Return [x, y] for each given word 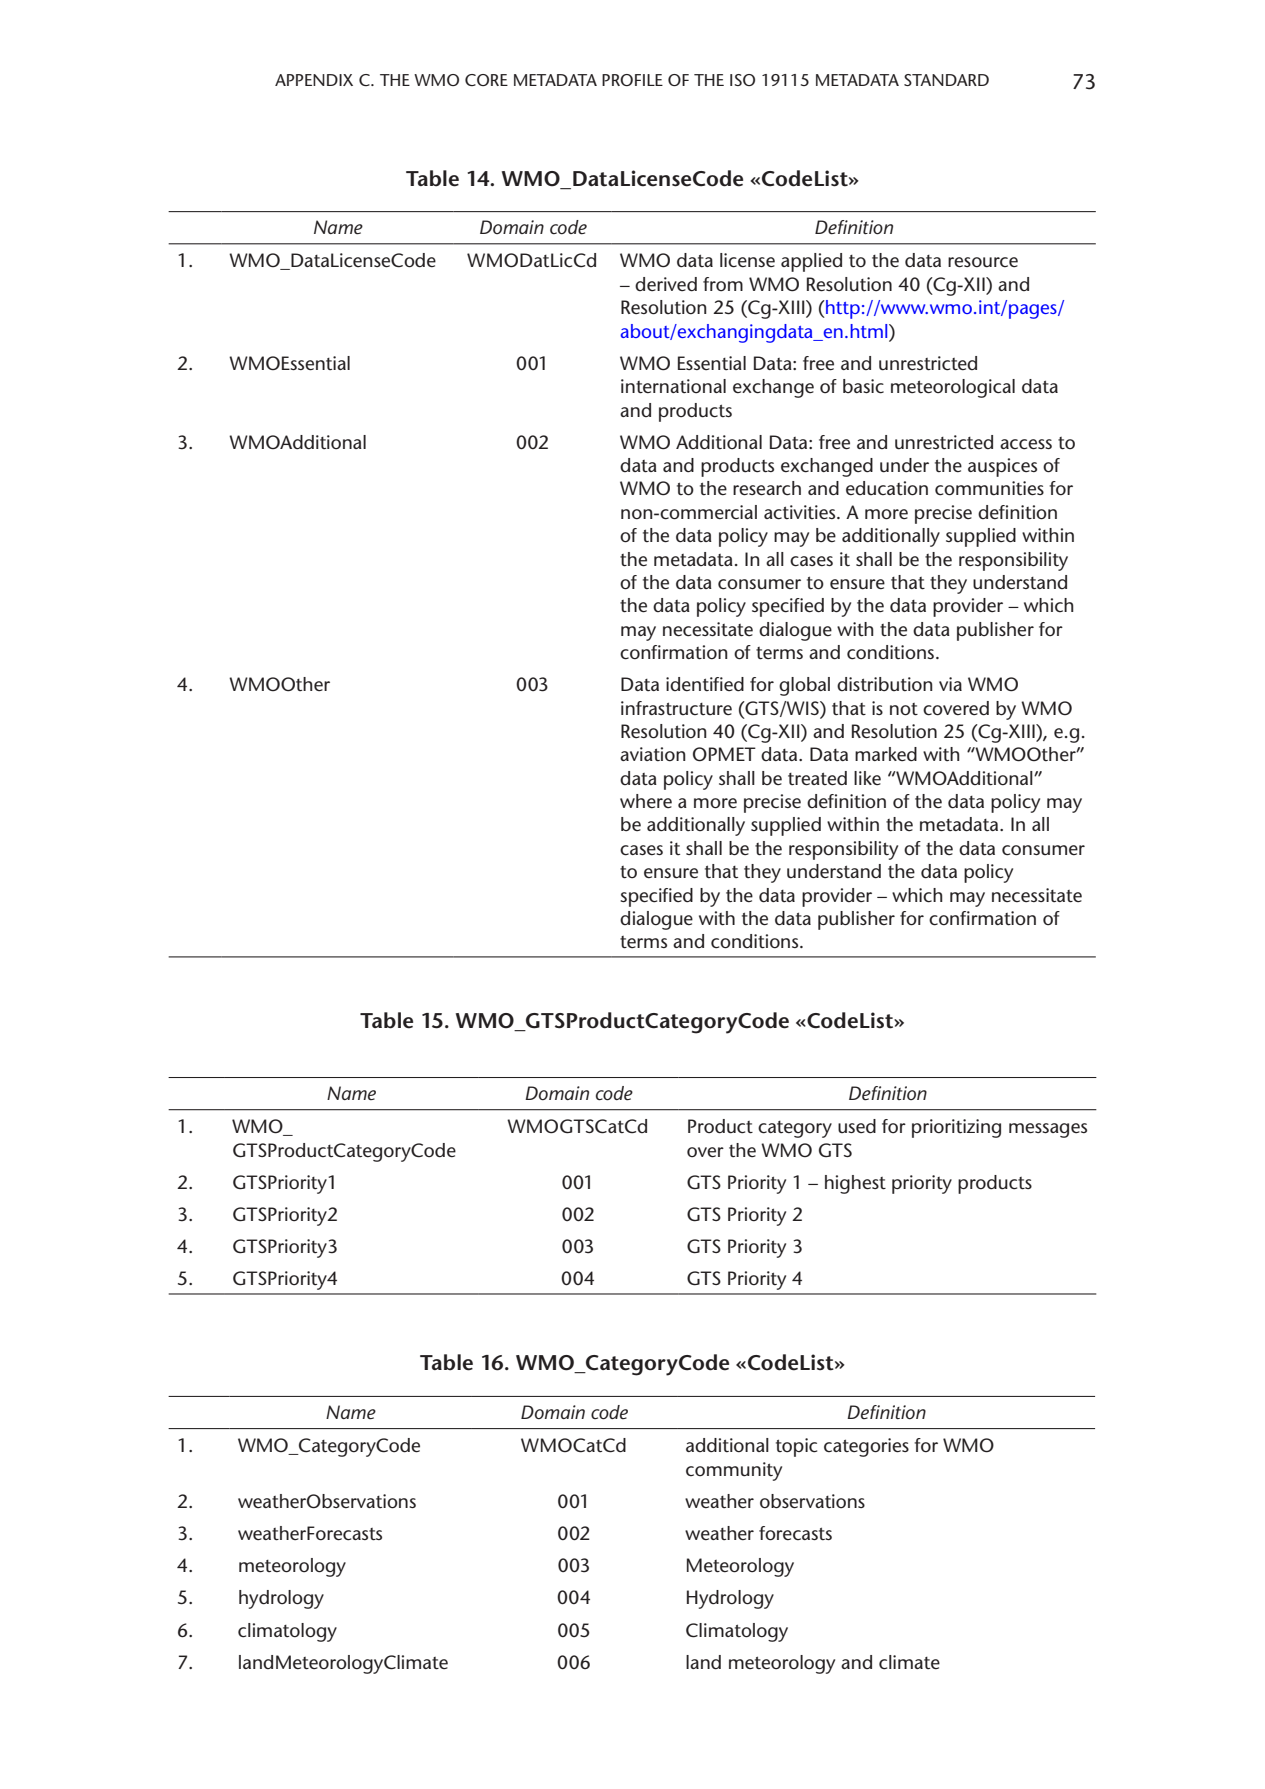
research [767, 488]
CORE [486, 80]
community [734, 1471]
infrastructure [676, 708]
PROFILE [632, 80]
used [857, 1126]
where [646, 801]
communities [989, 488]
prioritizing [956, 1128]
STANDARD [946, 80]
